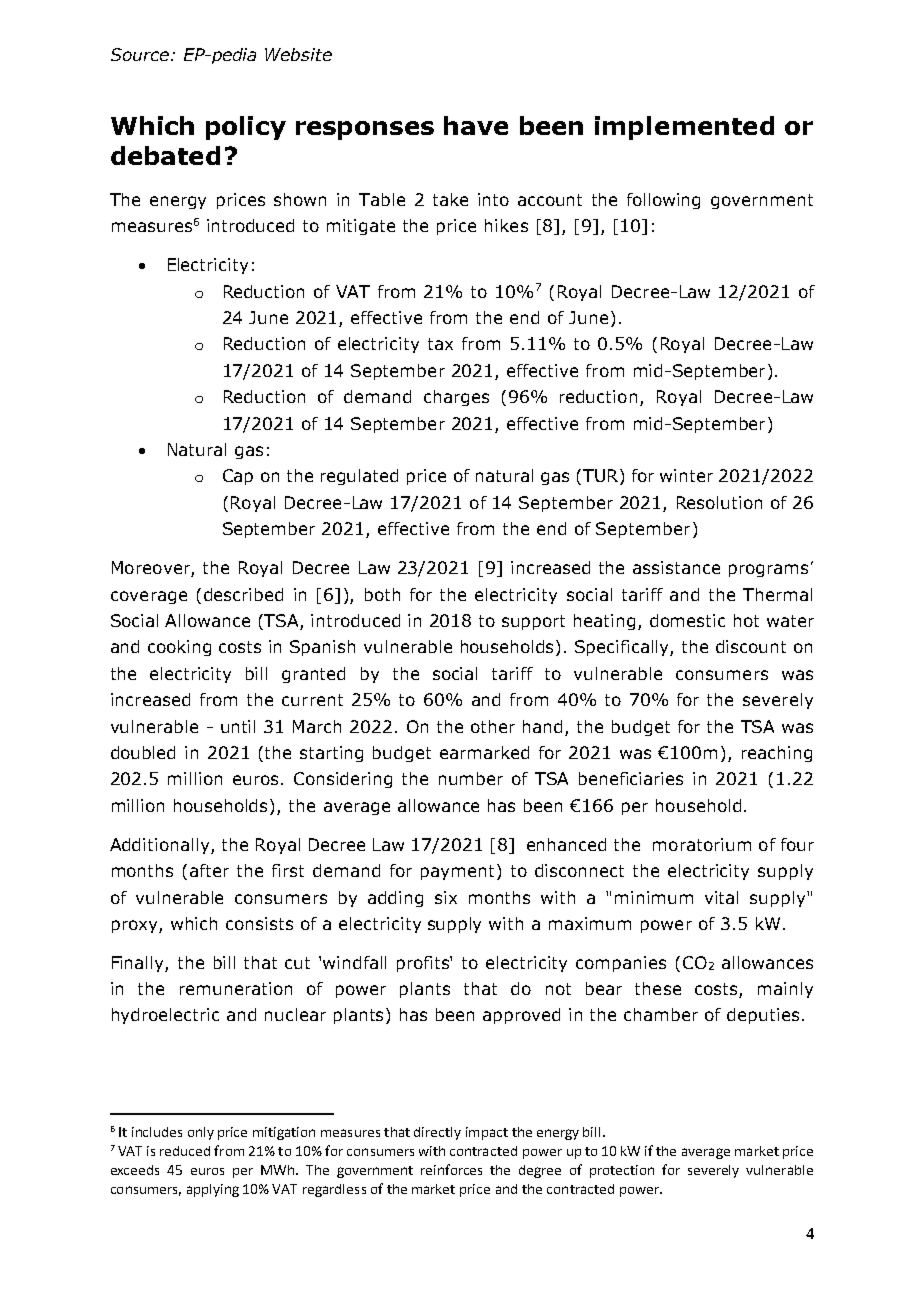 This screenshot has height=1308, width=924. I want to click on policy, so click(246, 128).
